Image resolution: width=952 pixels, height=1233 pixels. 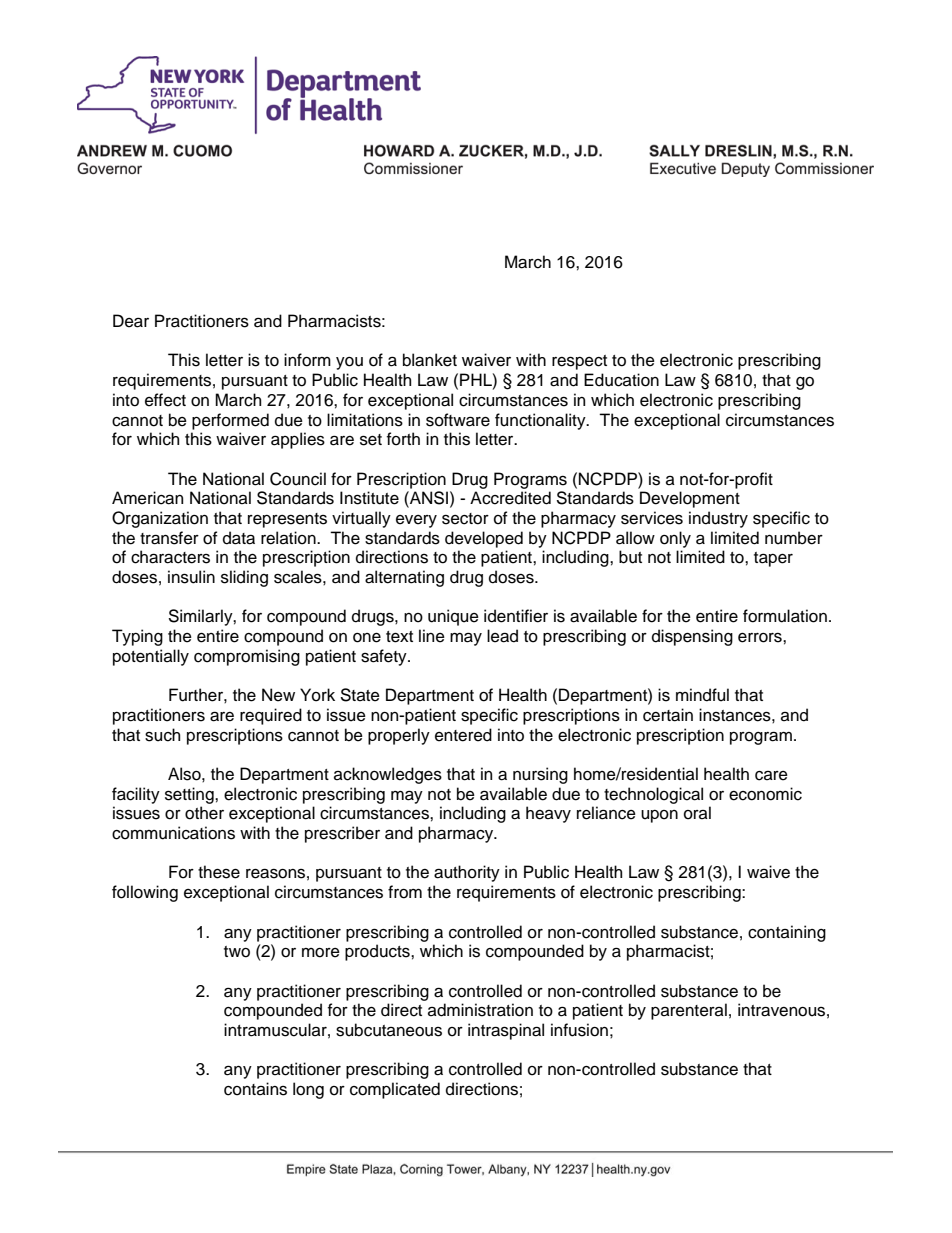 What do you see at coordinates (510, 498) in the screenshot?
I see `Accredited` at bounding box center [510, 498].
